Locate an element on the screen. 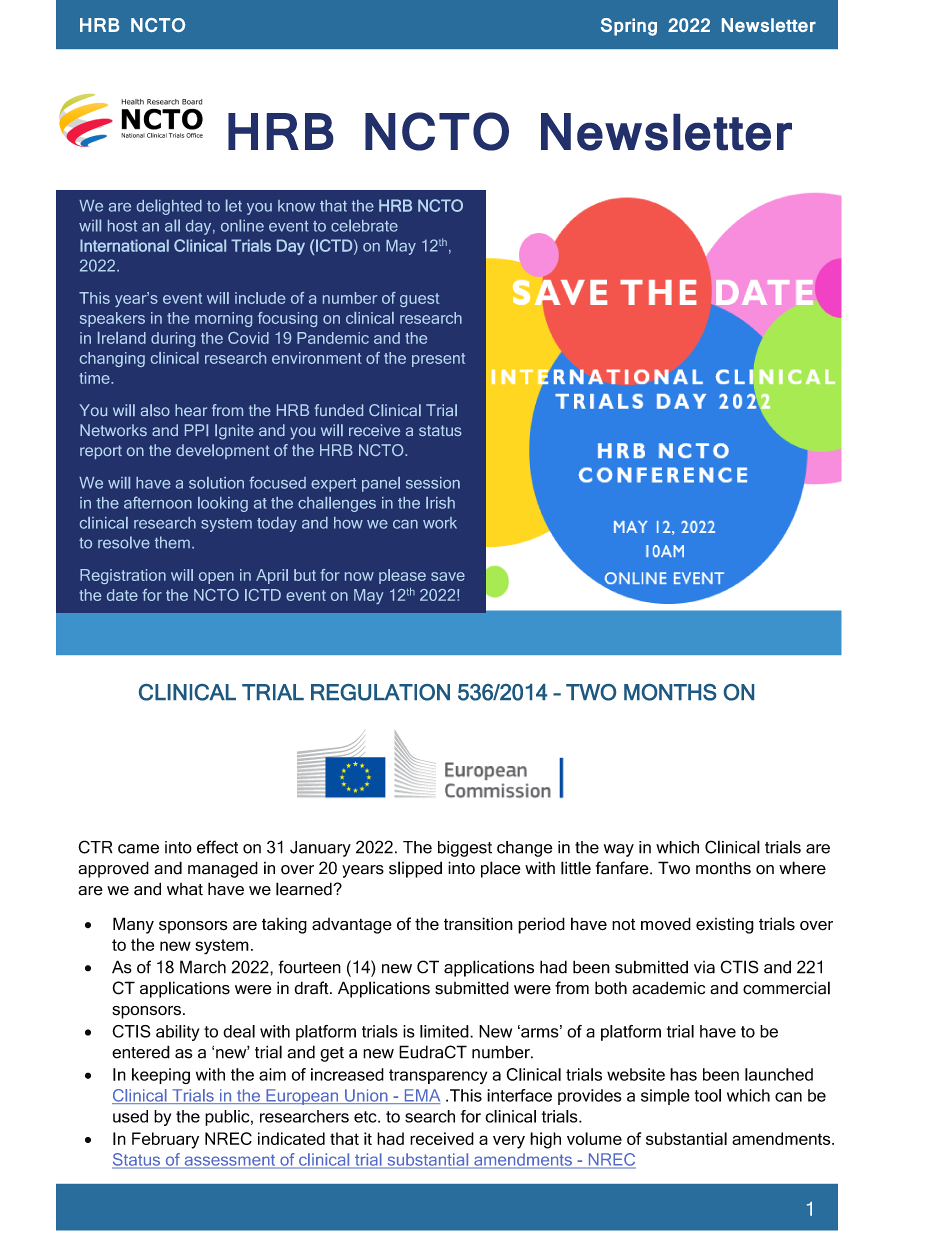 This screenshot has width=952, height=1233. biggest is located at coordinates (465, 849).
